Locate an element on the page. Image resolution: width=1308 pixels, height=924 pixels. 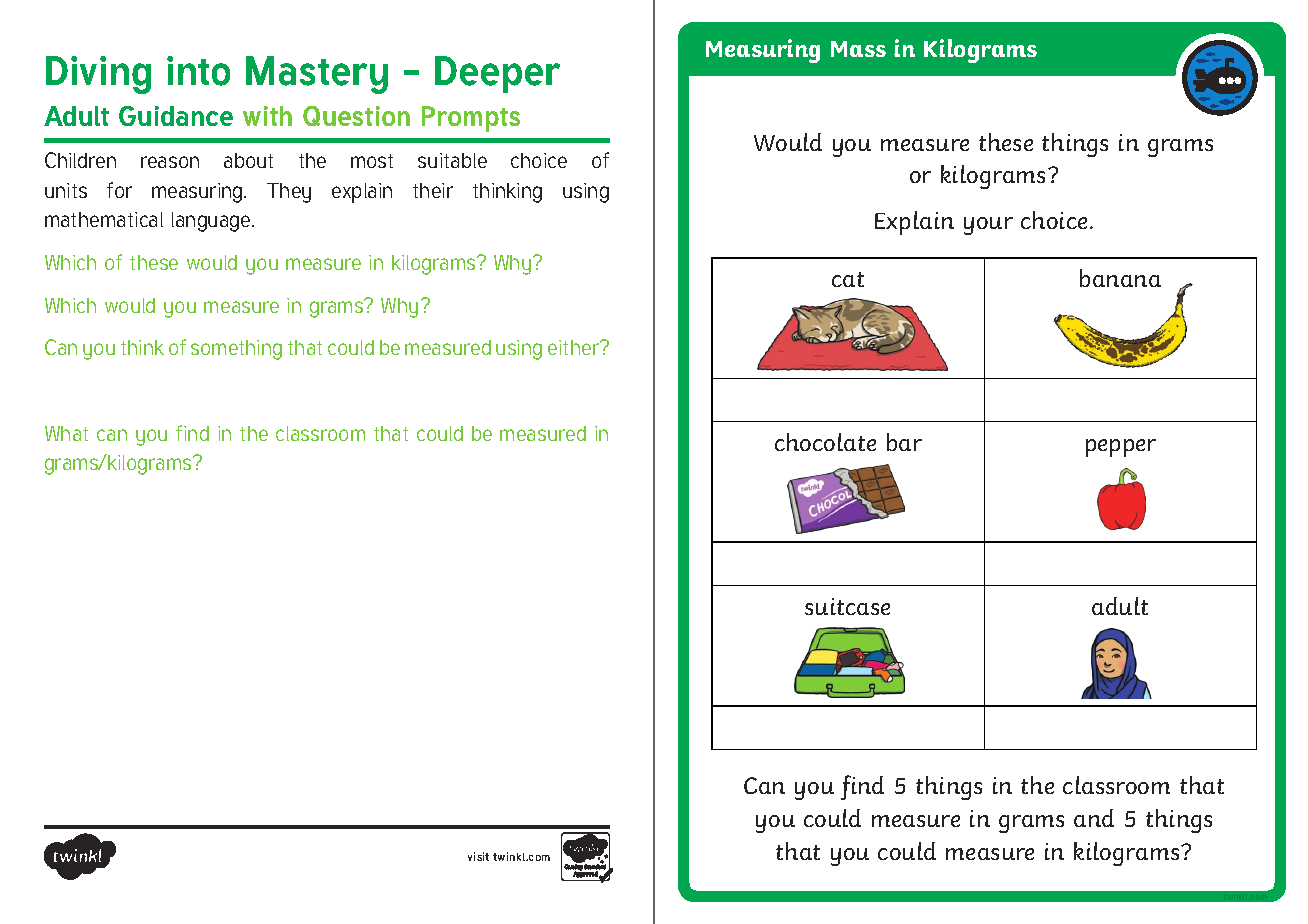
something is located at coordinates (236, 350).
